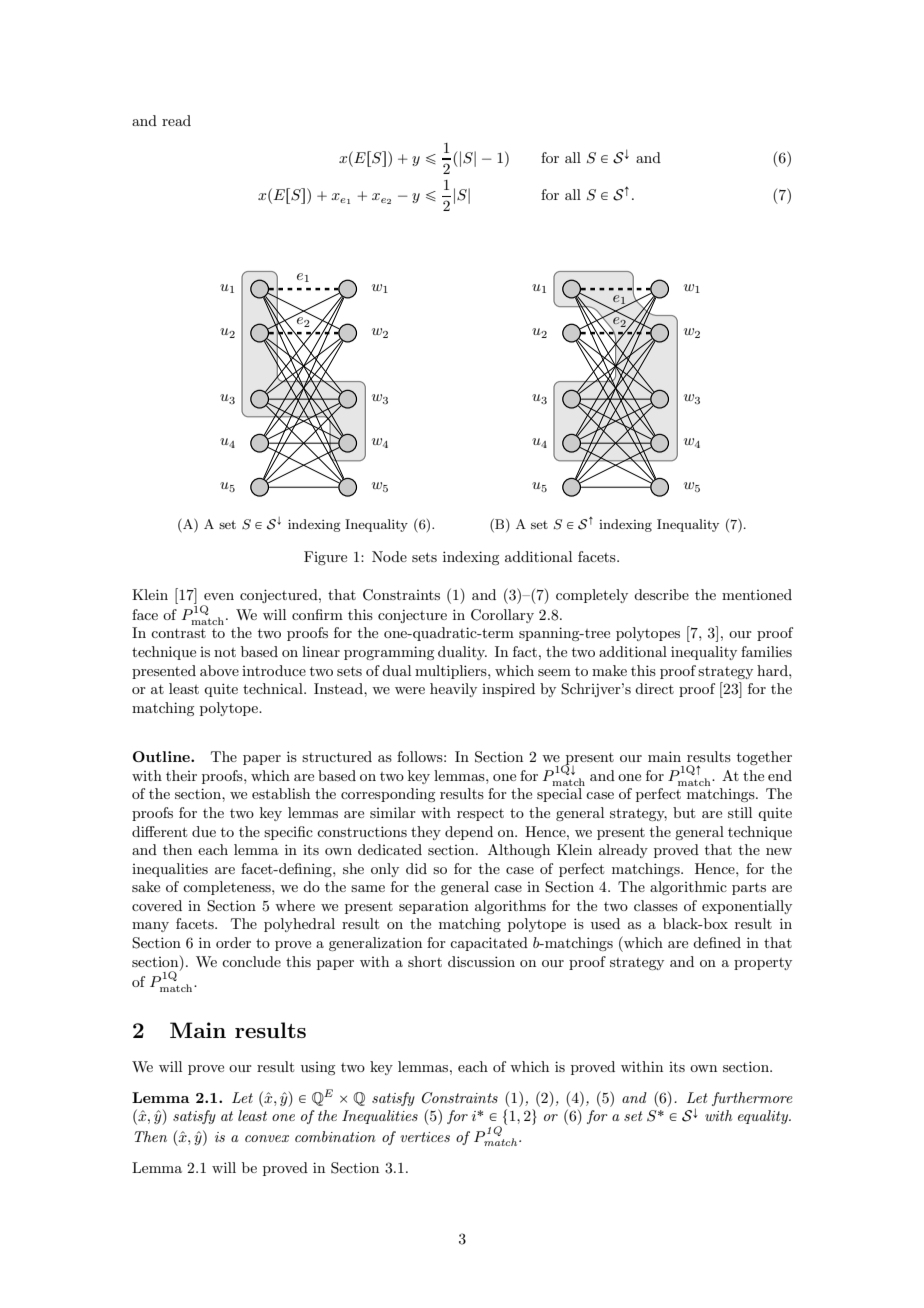  What do you see at coordinates (219, 596) in the screenshot?
I see `even` at bounding box center [219, 596].
